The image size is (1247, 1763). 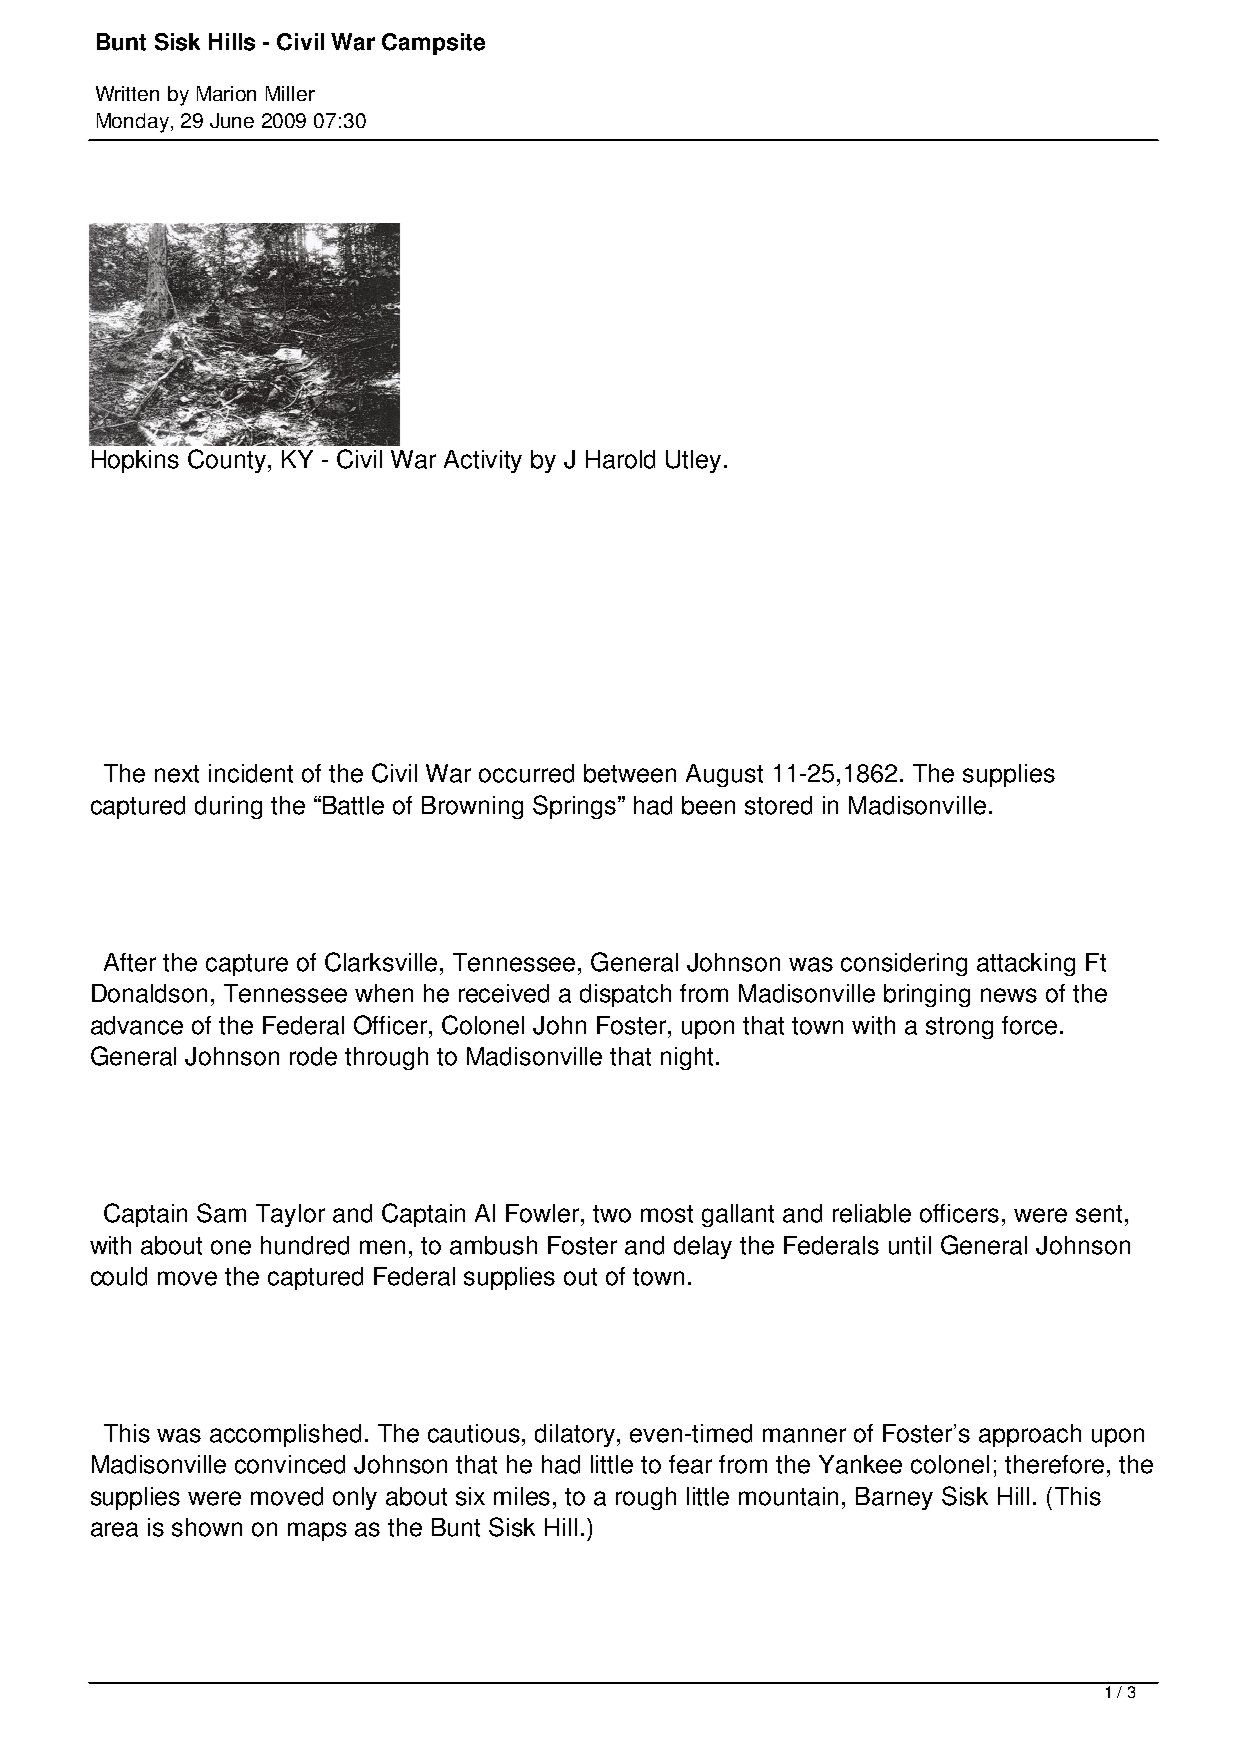 What do you see at coordinates (693, 461) in the screenshot?
I see `Utley` at bounding box center [693, 461].
